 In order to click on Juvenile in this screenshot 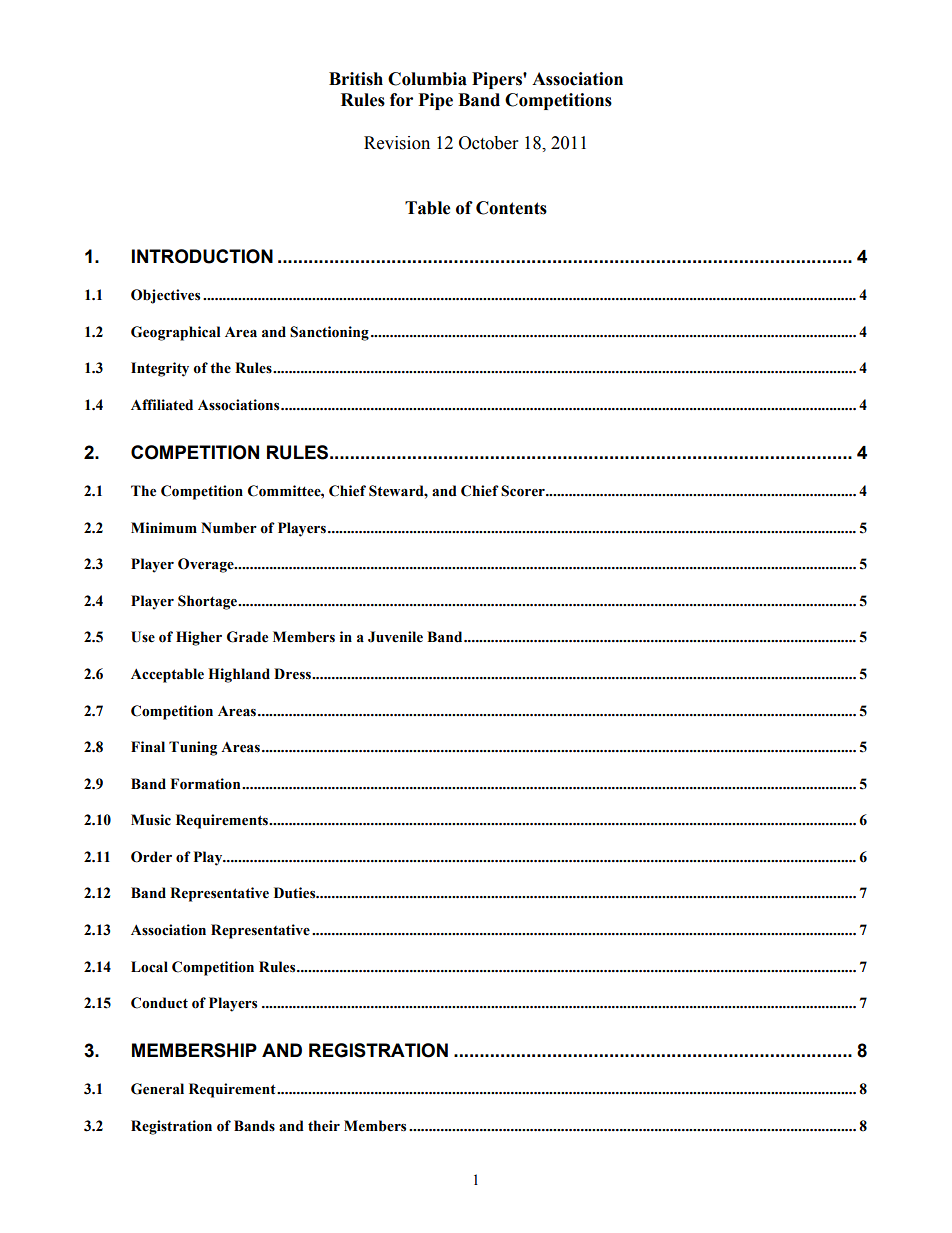, I will do `click(395, 637)`.
